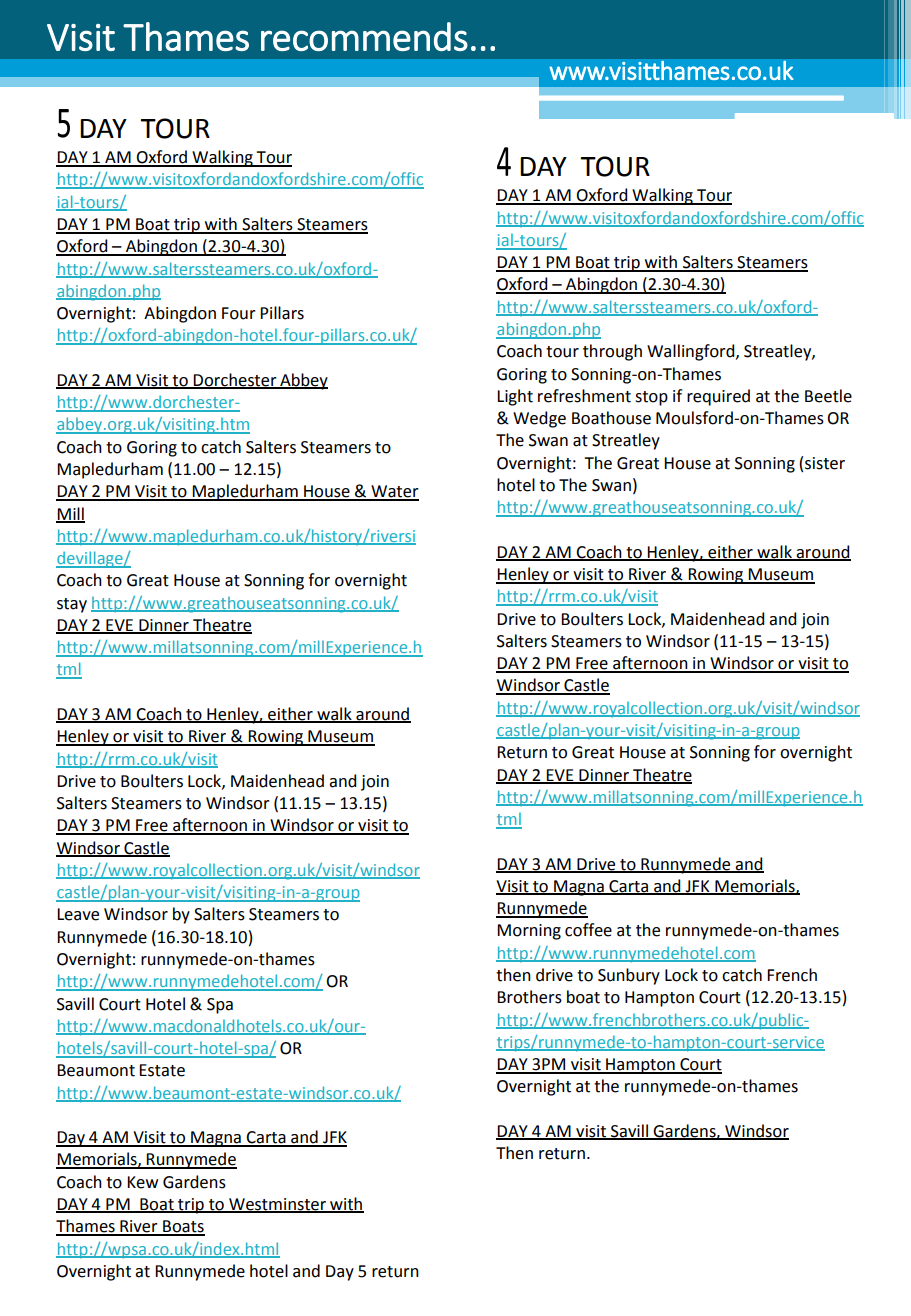  Describe the element at coordinates (72, 605) in the screenshot. I see `stay` at that location.
